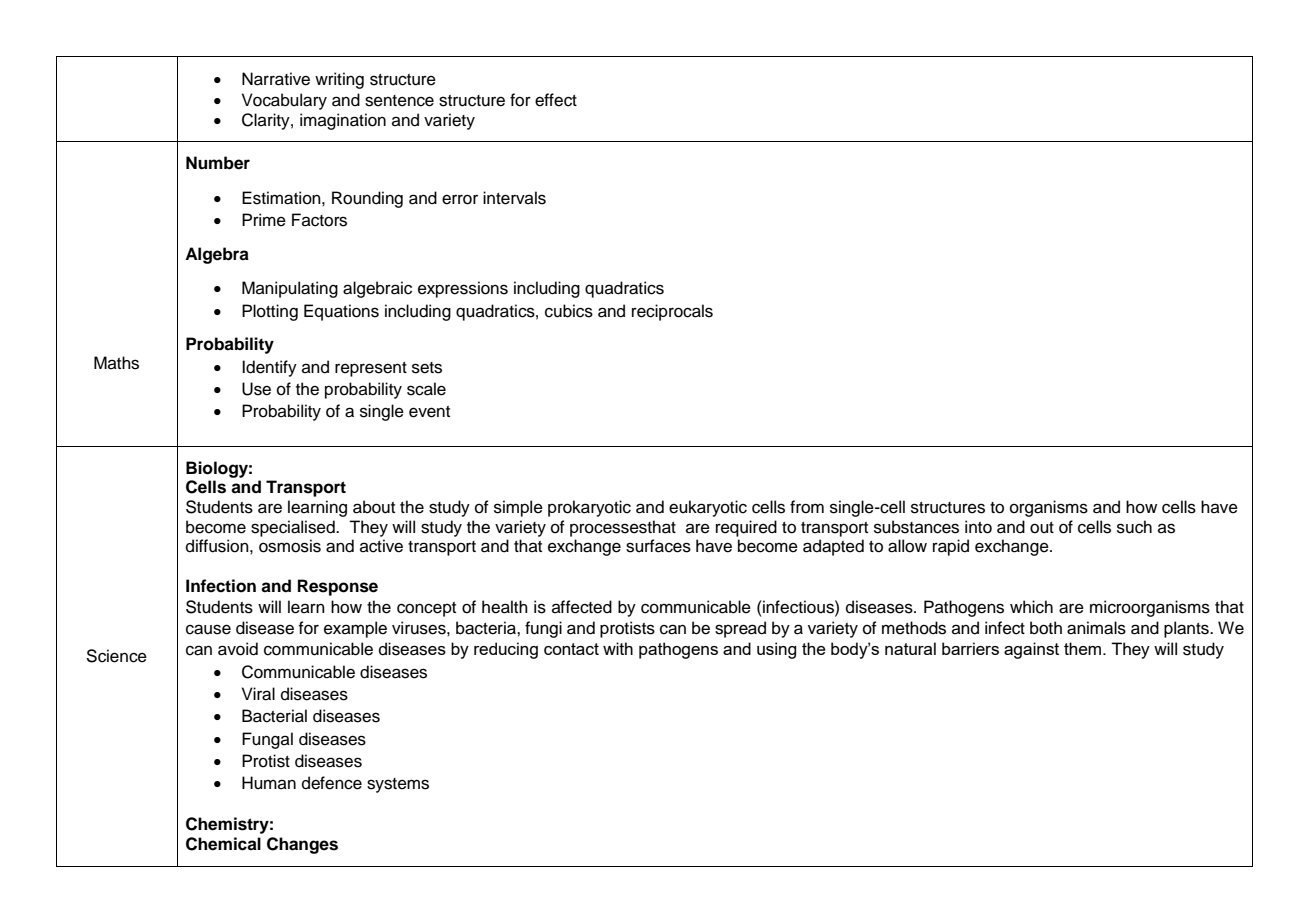 The width and height of the image is (1308, 924). What do you see at coordinates (514, 198) in the image?
I see `intervals` at bounding box center [514, 198].
